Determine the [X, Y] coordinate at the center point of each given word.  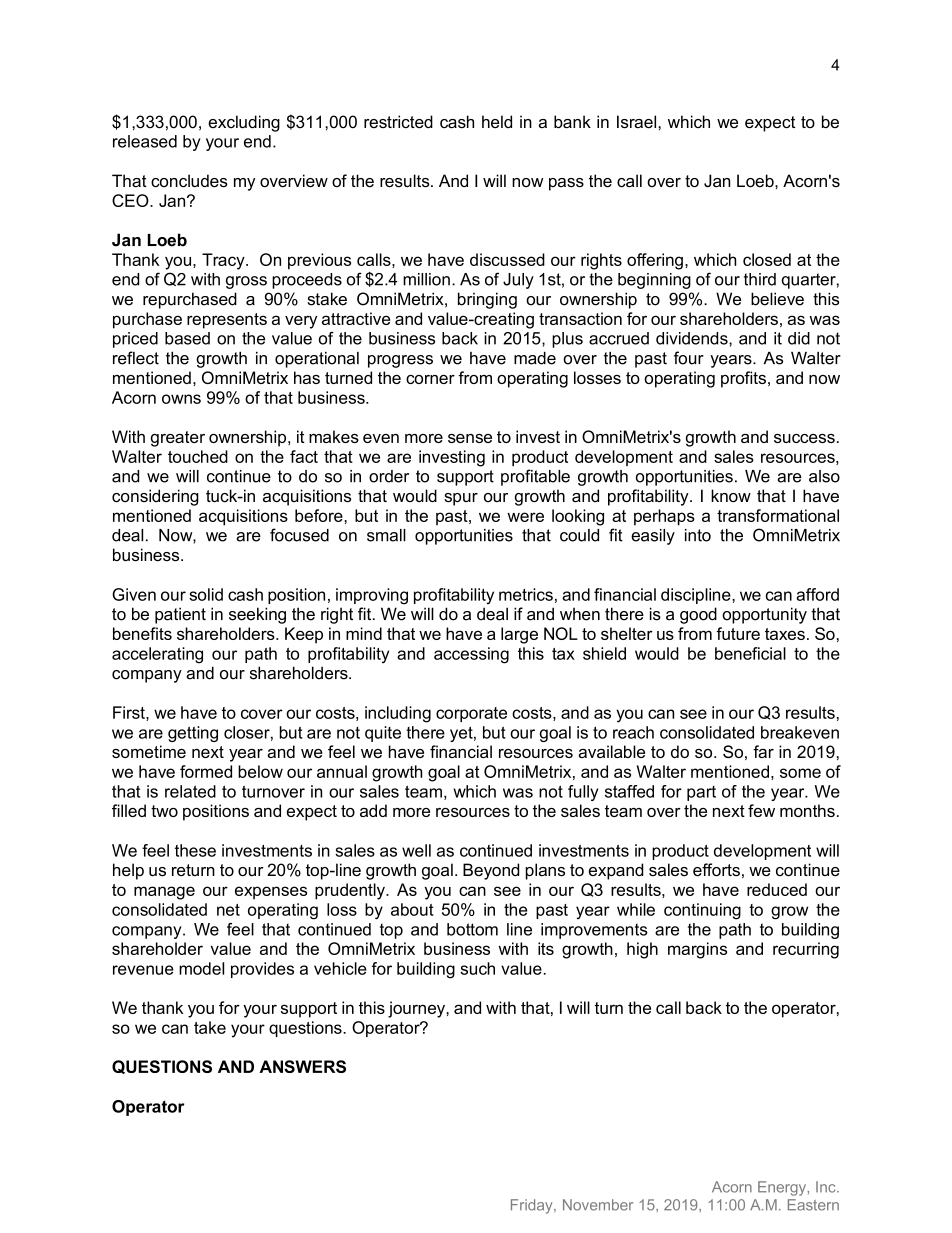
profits [743, 379]
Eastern [813, 1205]
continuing [702, 911]
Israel [638, 121]
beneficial [750, 653]
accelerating [157, 655]
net [228, 910]
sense [470, 438]
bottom [472, 929]
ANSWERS [303, 1066]
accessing [471, 655]
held [497, 121]
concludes [189, 181]
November [598, 1205]
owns [181, 399]
